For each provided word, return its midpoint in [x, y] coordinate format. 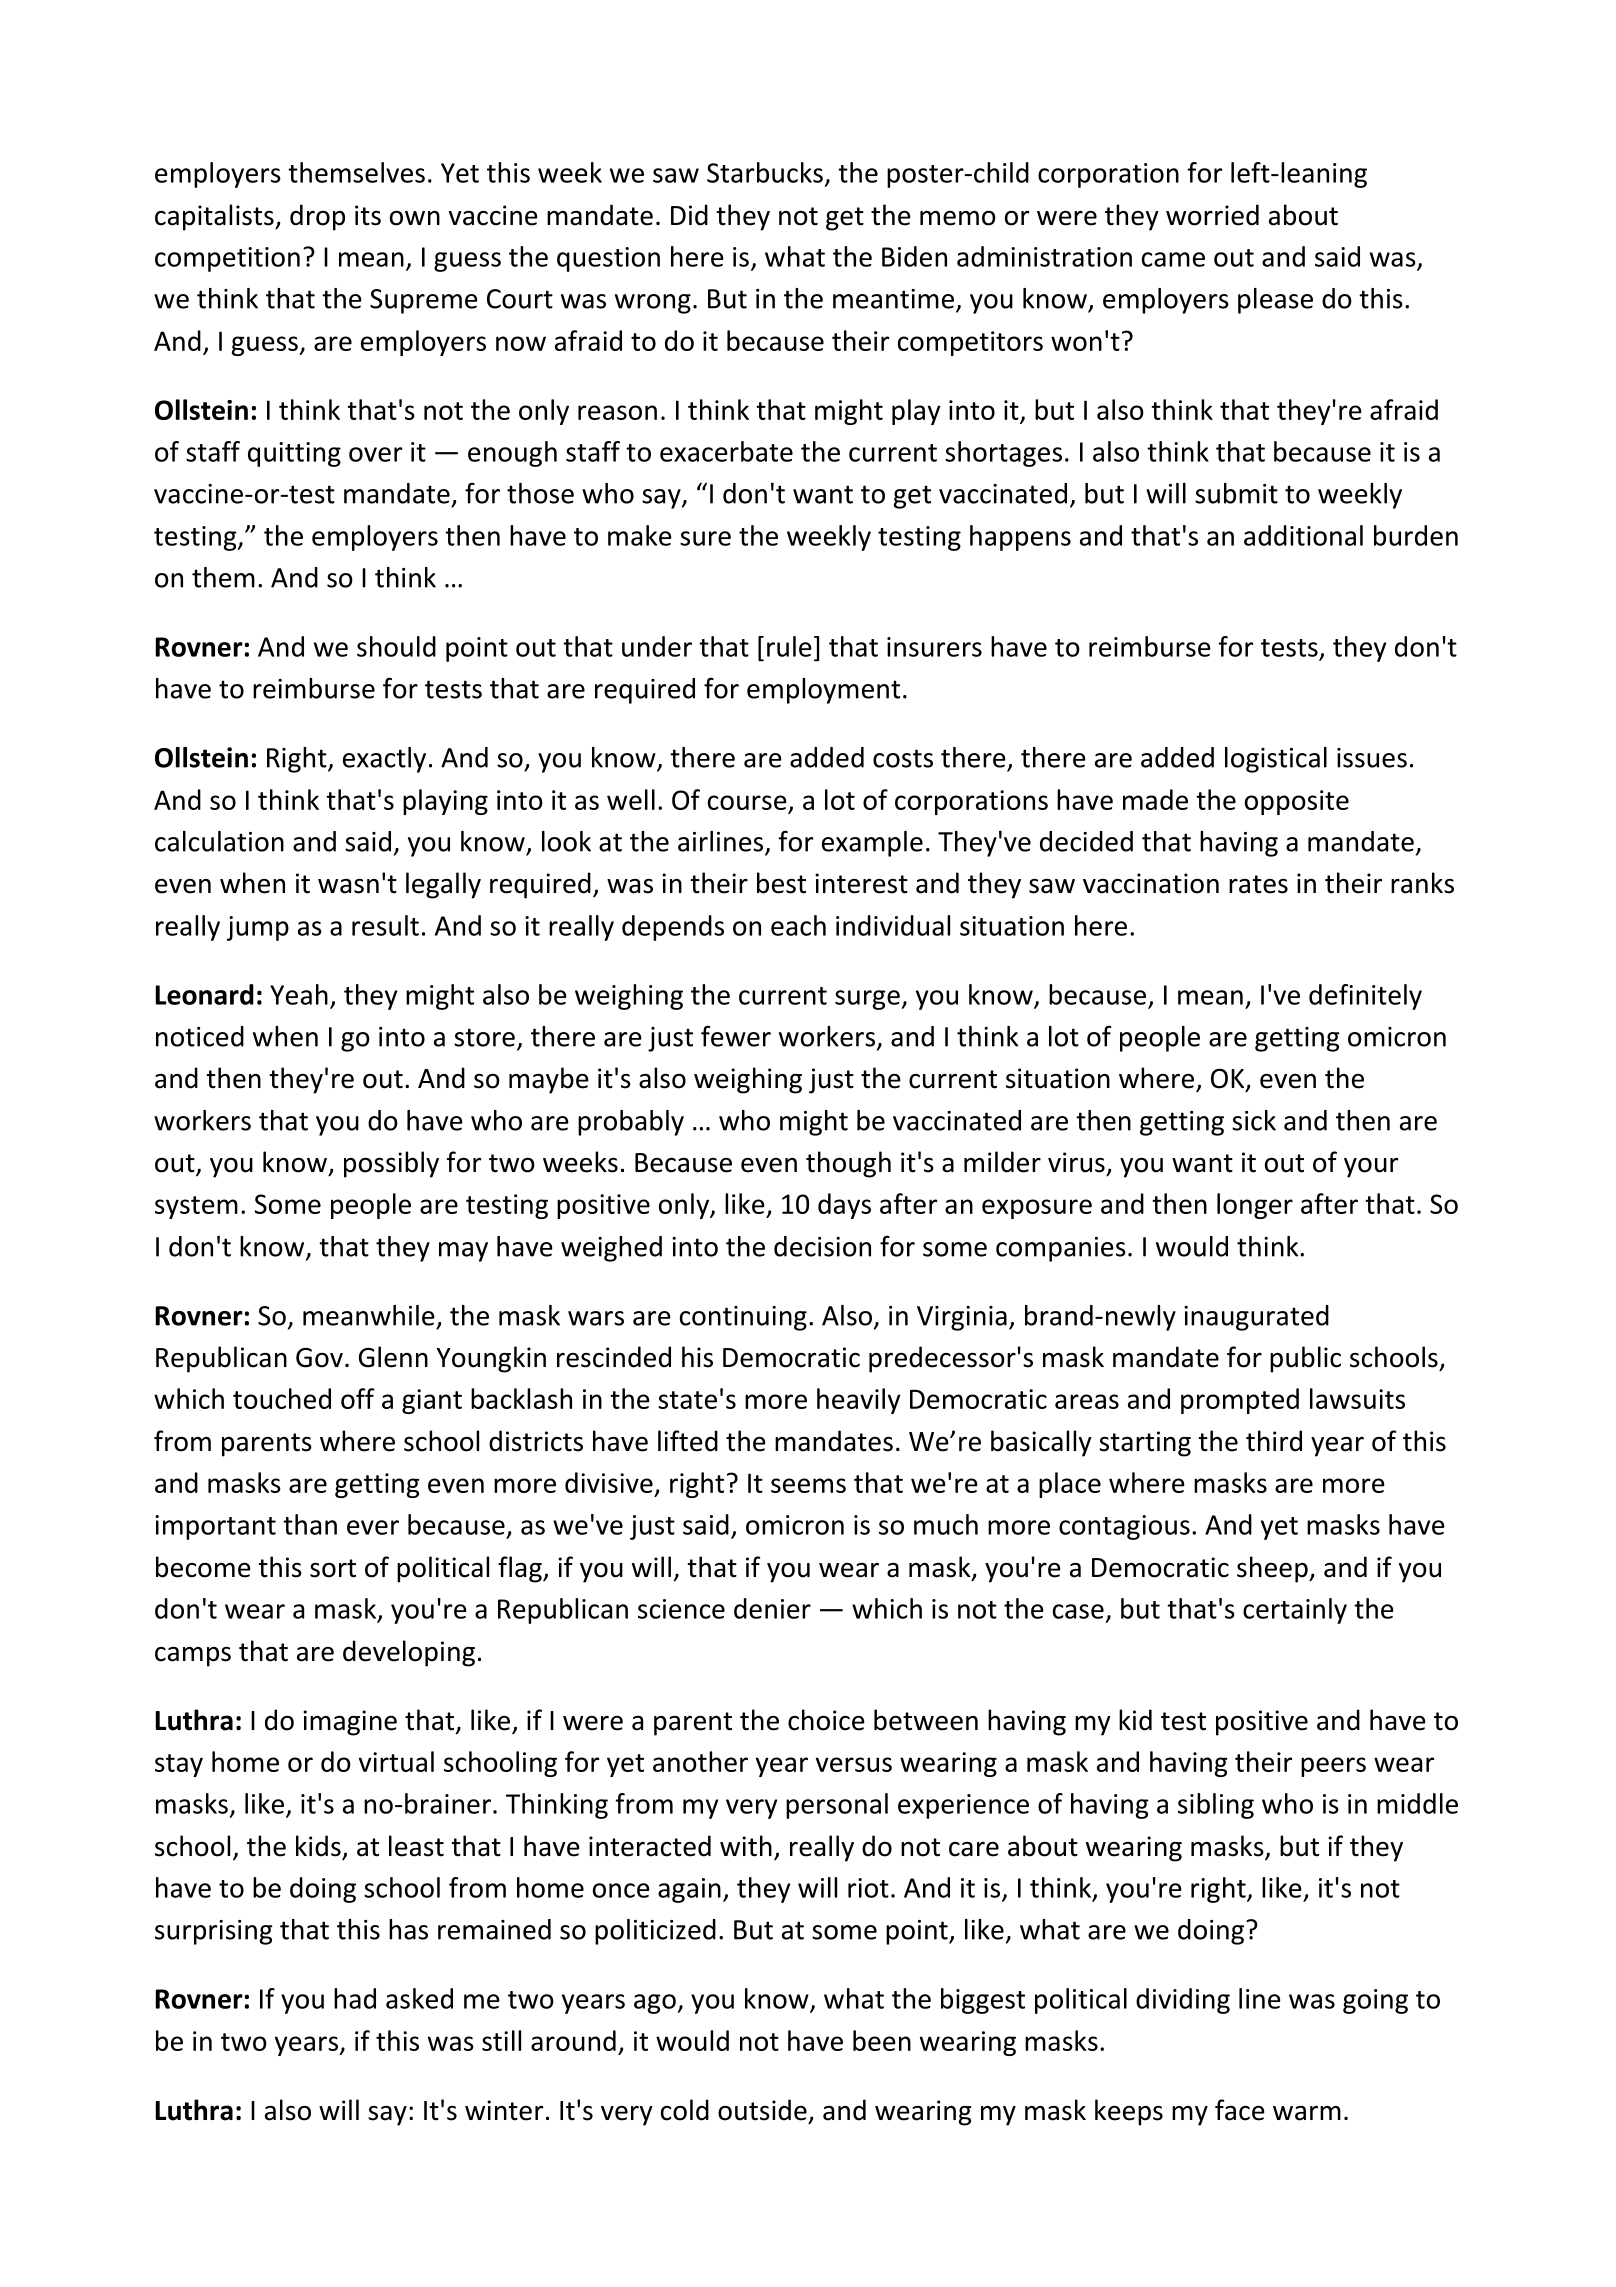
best [781, 883]
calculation [219, 841]
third [1274, 1441]
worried [1212, 215]
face [1240, 2110]
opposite [1297, 802]
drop [317, 217]
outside [762, 2110]
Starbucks [765, 172]
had [355, 1998]
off [357, 1398]
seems [808, 1485]
